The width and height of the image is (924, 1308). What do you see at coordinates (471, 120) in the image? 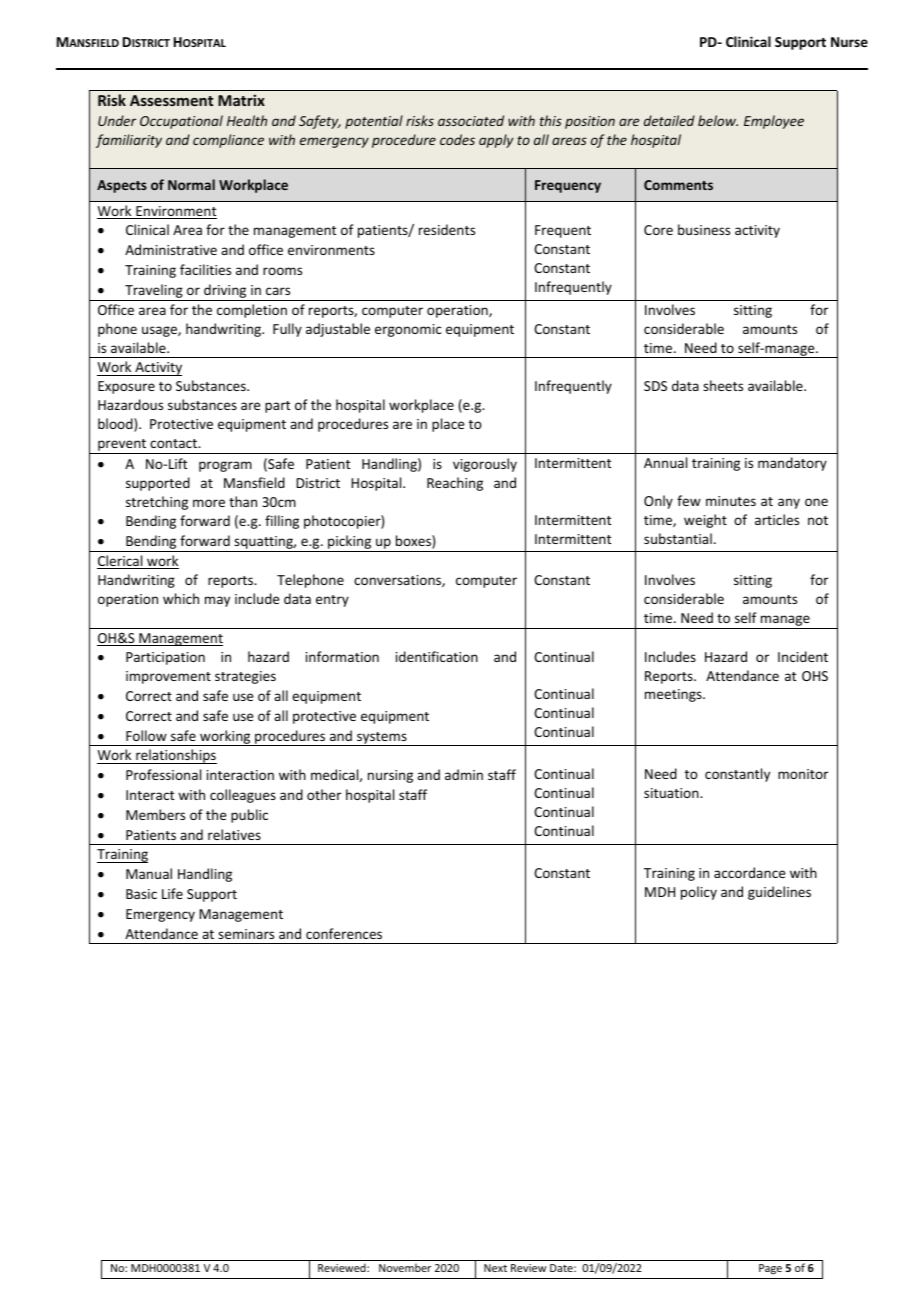
I see `associated` at bounding box center [471, 120].
